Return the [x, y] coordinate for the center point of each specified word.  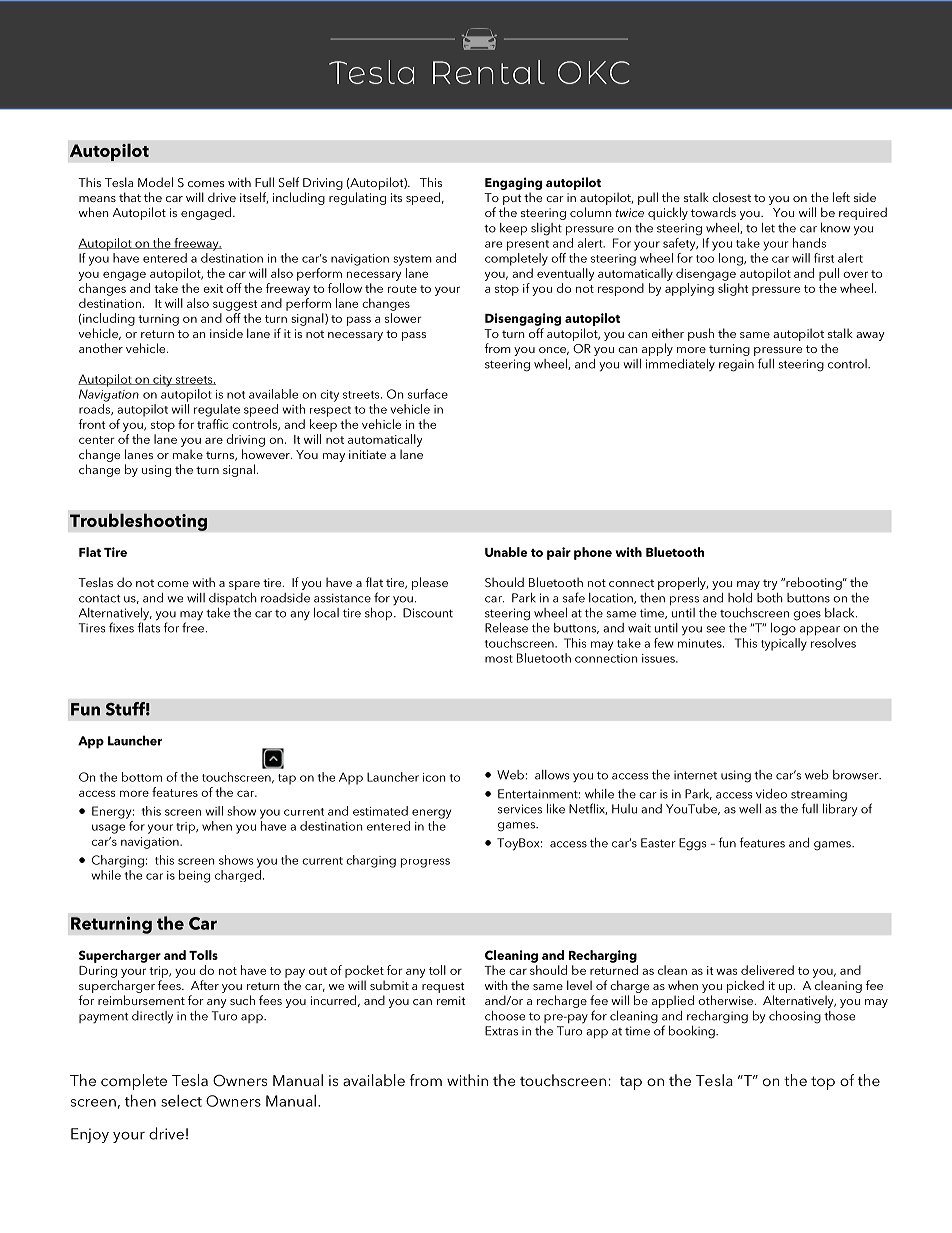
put [512, 199]
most [499, 659]
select [181, 1101]
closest [731, 197]
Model [155, 182]
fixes [121, 627]
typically [784, 644]
